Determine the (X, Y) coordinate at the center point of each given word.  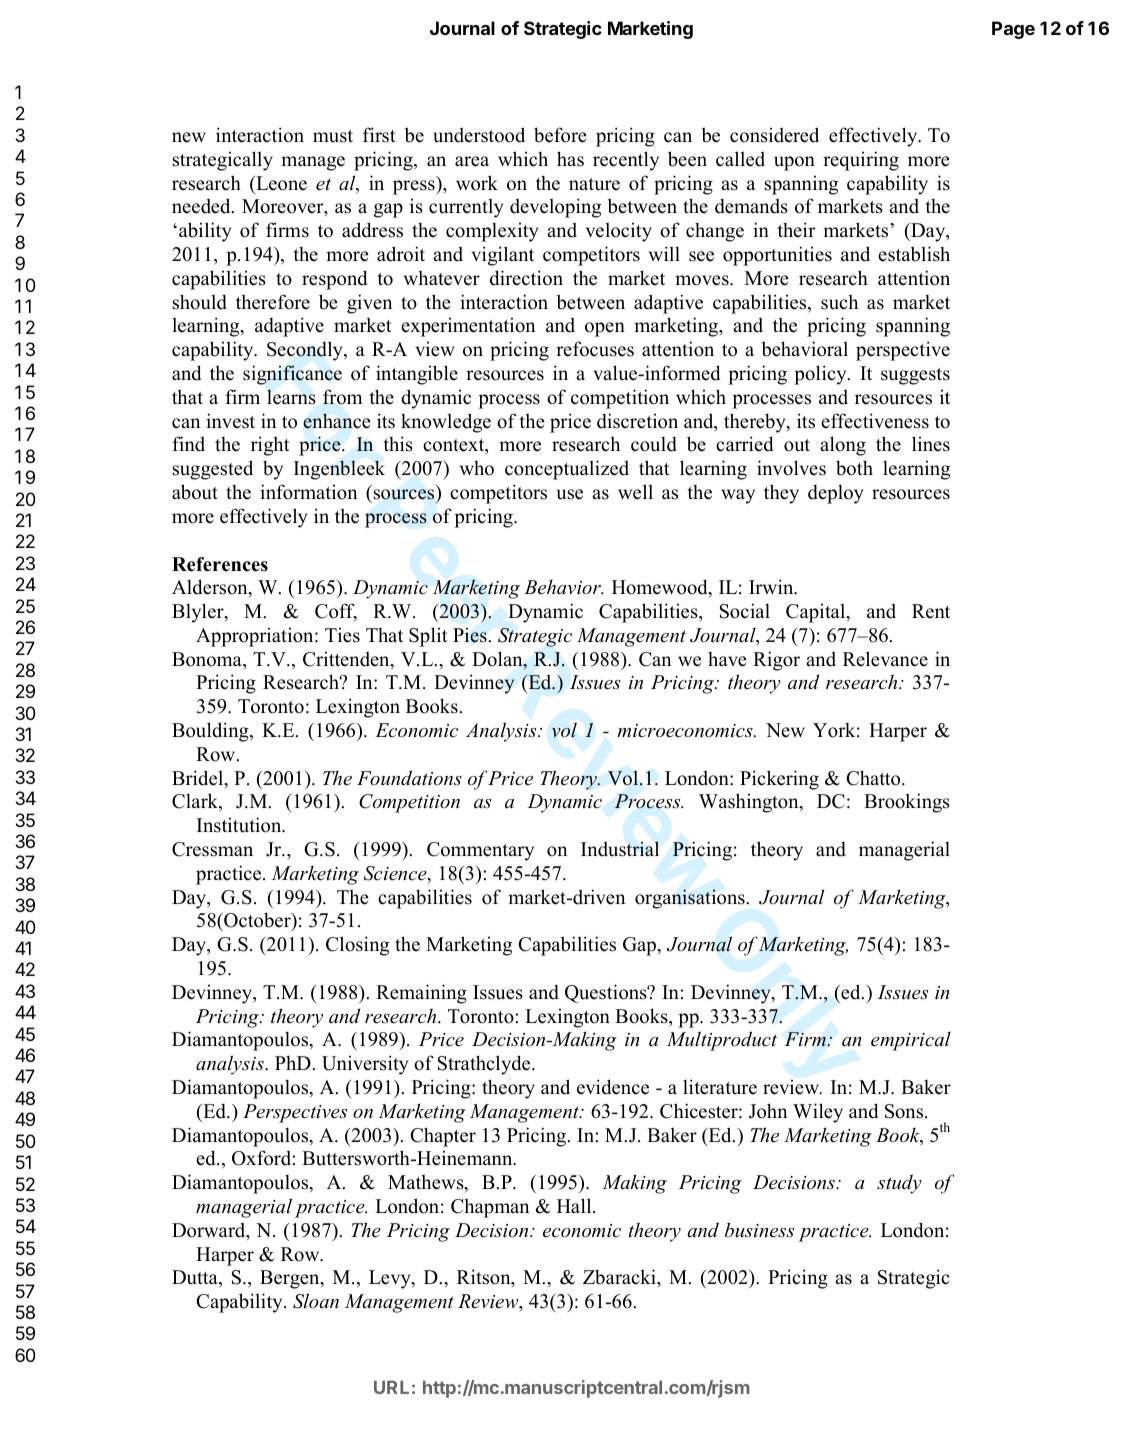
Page (1013, 30)
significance (292, 375)
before (560, 135)
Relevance (885, 659)
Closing (357, 946)
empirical (911, 1041)
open (605, 329)
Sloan (316, 1301)
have (727, 659)
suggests (915, 376)
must (333, 136)
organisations (690, 899)
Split (428, 637)
